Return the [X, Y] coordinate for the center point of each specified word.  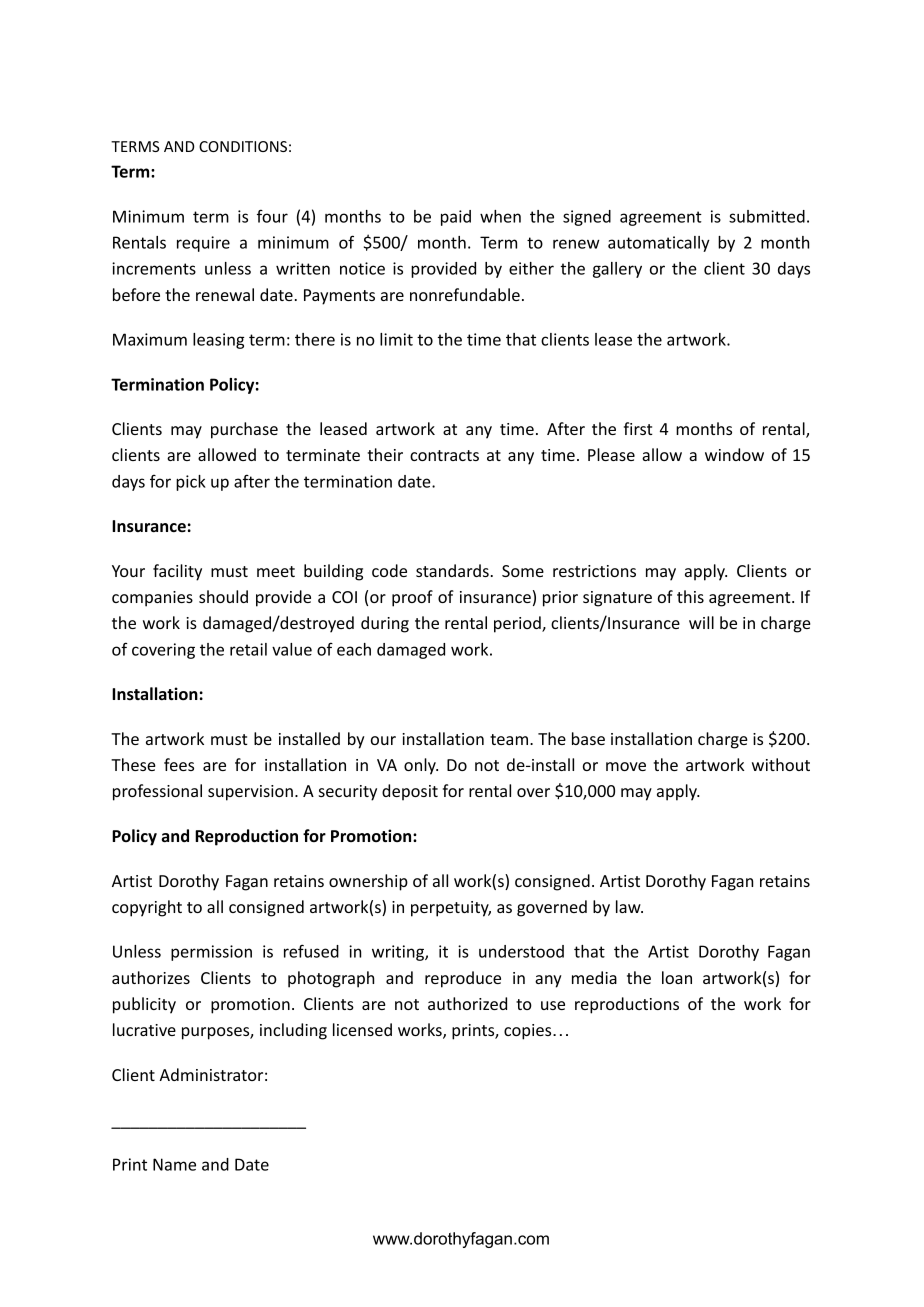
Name [174, 1164]
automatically [659, 244]
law [629, 906]
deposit [410, 792]
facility [177, 572]
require [203, 244]
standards [452, 570]
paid [456, 218]
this [690, 596]
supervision [250, 793]
